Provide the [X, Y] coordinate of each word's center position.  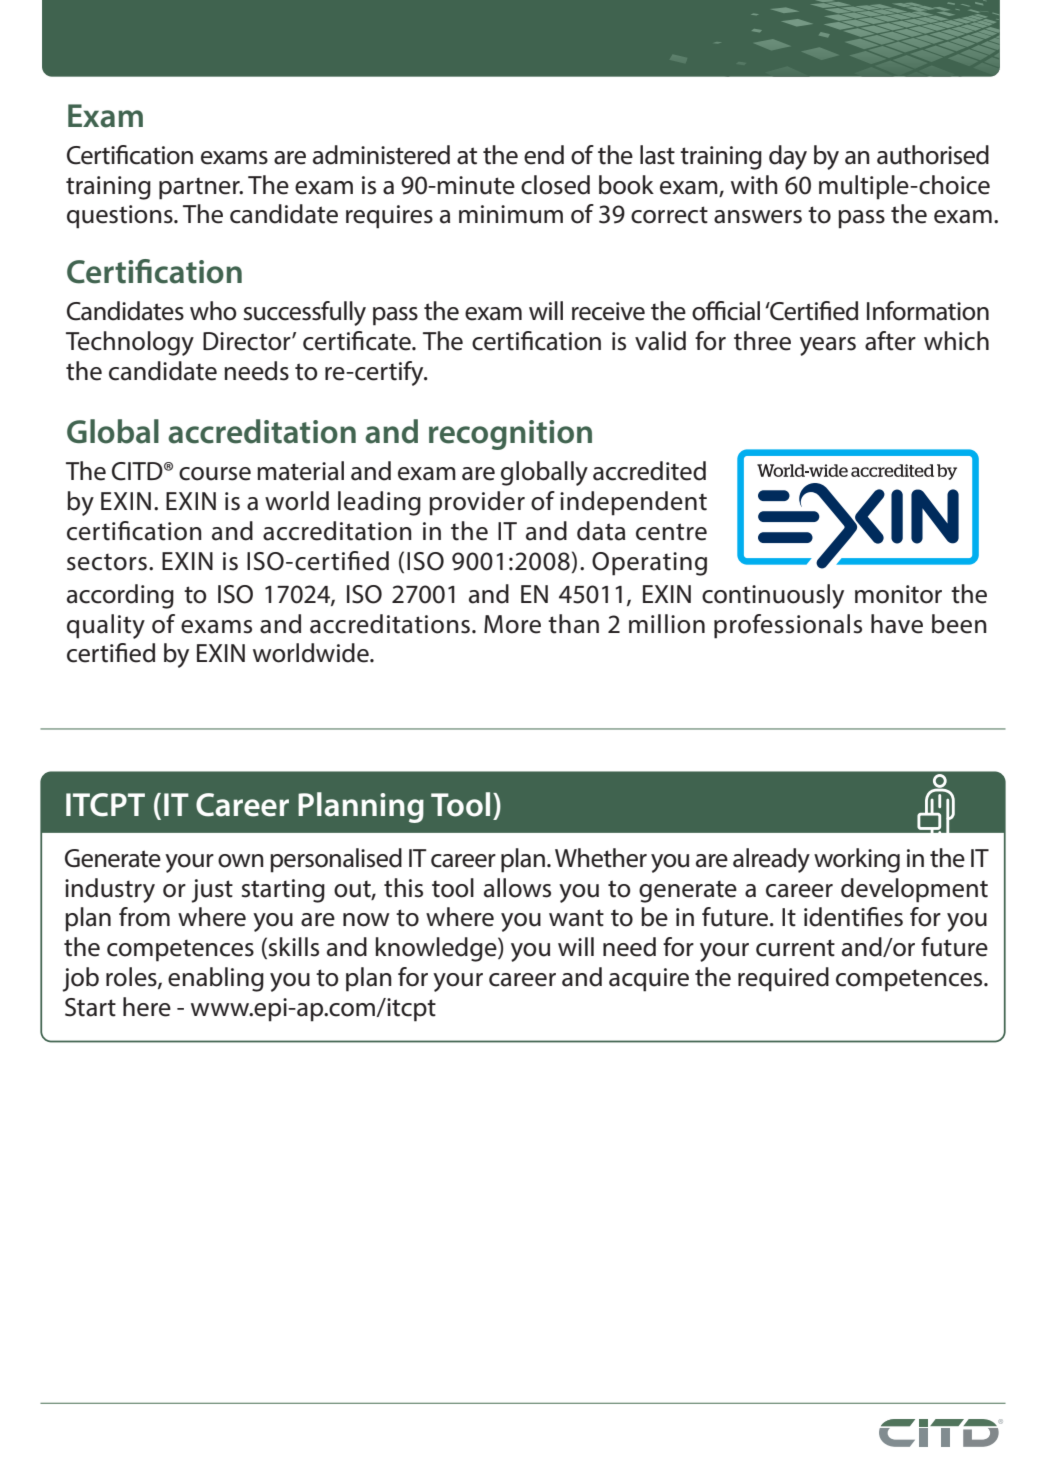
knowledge [437, 949]
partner [200, 189]
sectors [107, 562]
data [601, 531]
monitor [898, 594]
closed [555, 185]
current [795, 948]
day [788, 157]
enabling [216, 979]
